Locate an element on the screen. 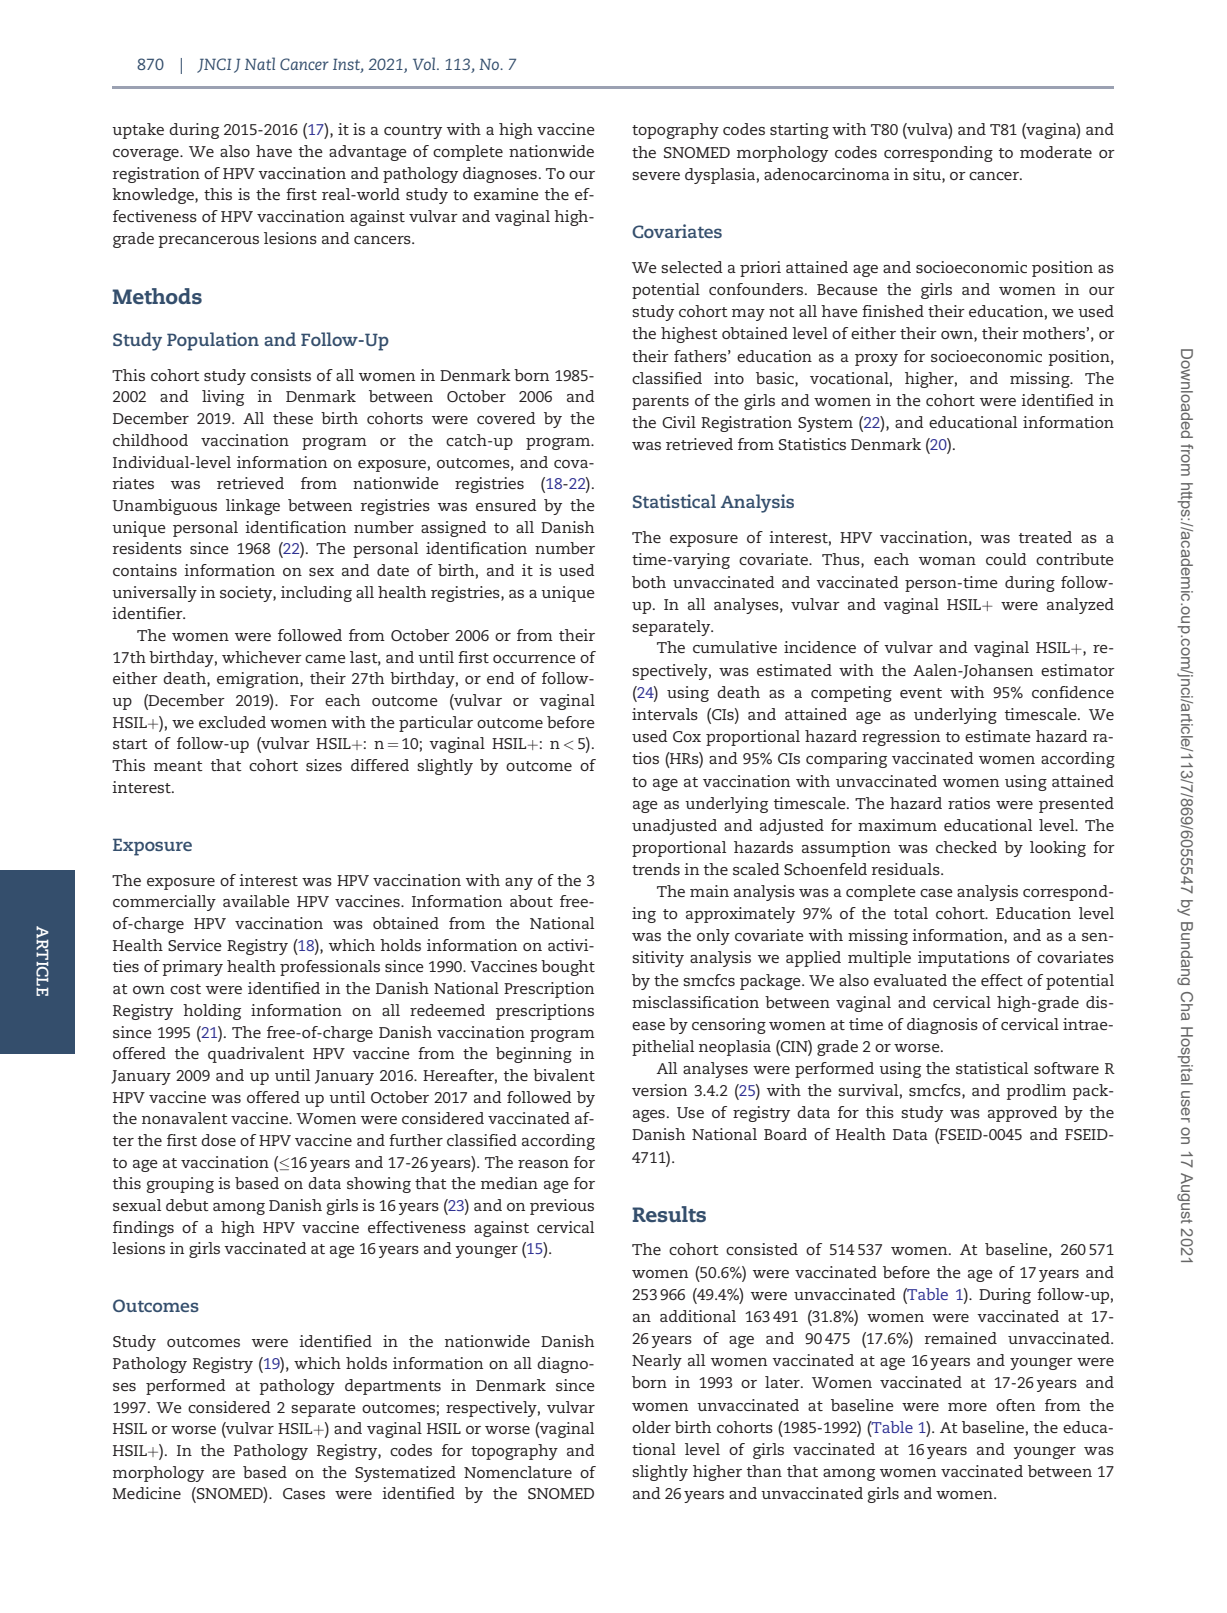 The width and height of the screenshot is (1227, 1613). severe is located at coordinates (656, 176).
